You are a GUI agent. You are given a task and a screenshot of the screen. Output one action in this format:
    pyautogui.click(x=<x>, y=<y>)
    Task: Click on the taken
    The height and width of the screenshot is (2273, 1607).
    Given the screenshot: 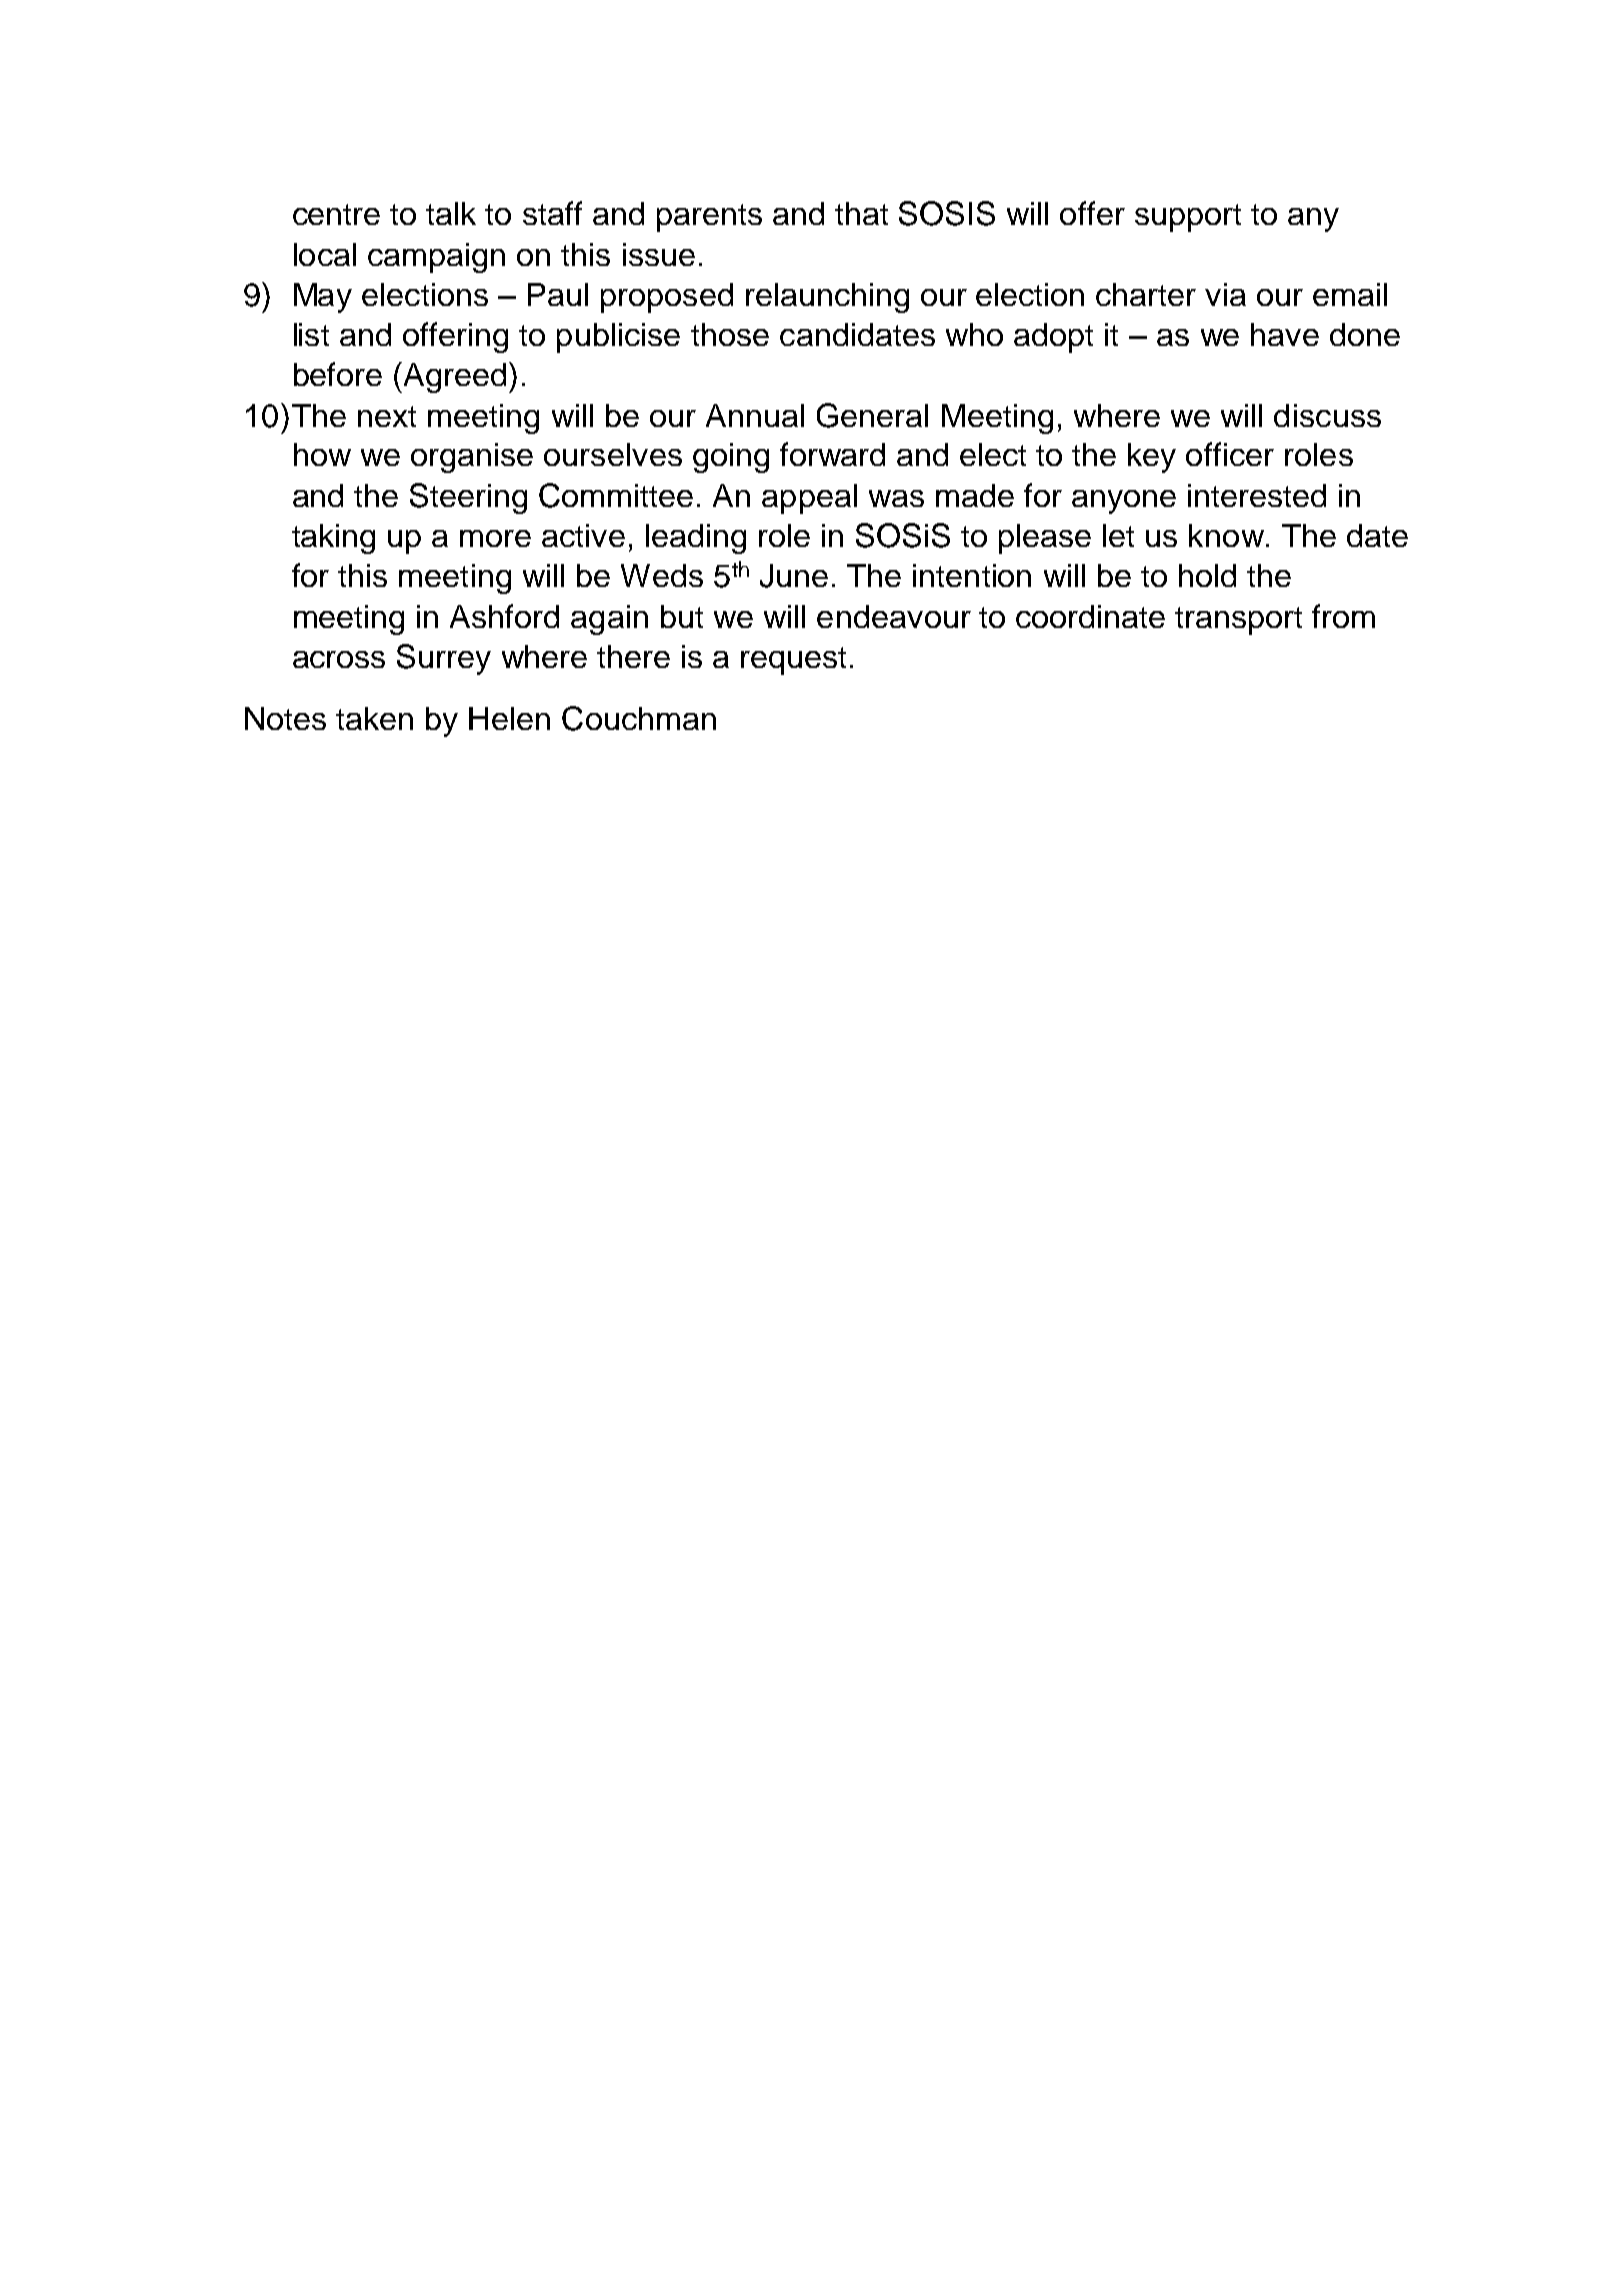 What is the action you would take?
    pyautogui.click(x=374, y=718)
